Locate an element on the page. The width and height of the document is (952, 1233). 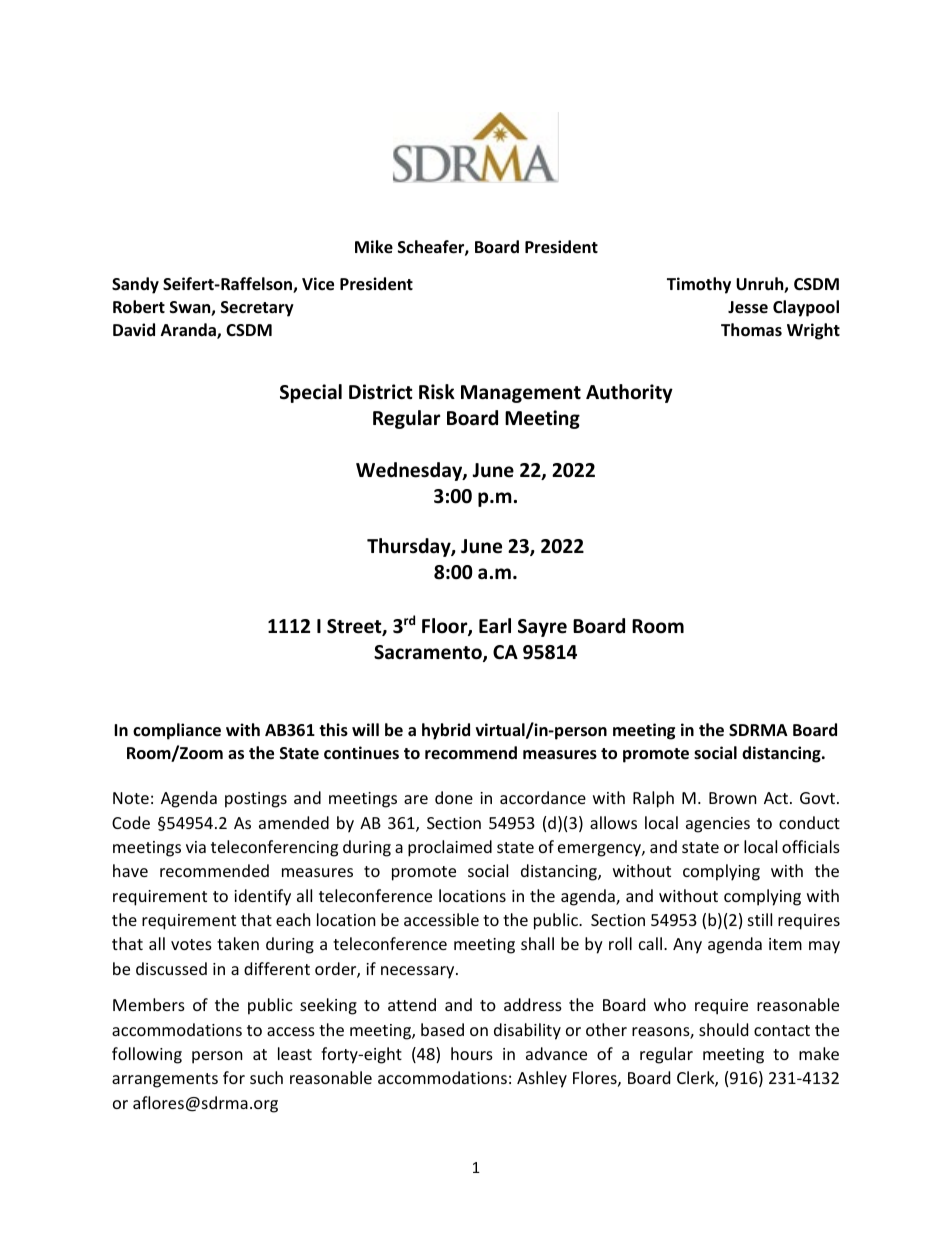
Sayre is located at coordinates (542, 628).
